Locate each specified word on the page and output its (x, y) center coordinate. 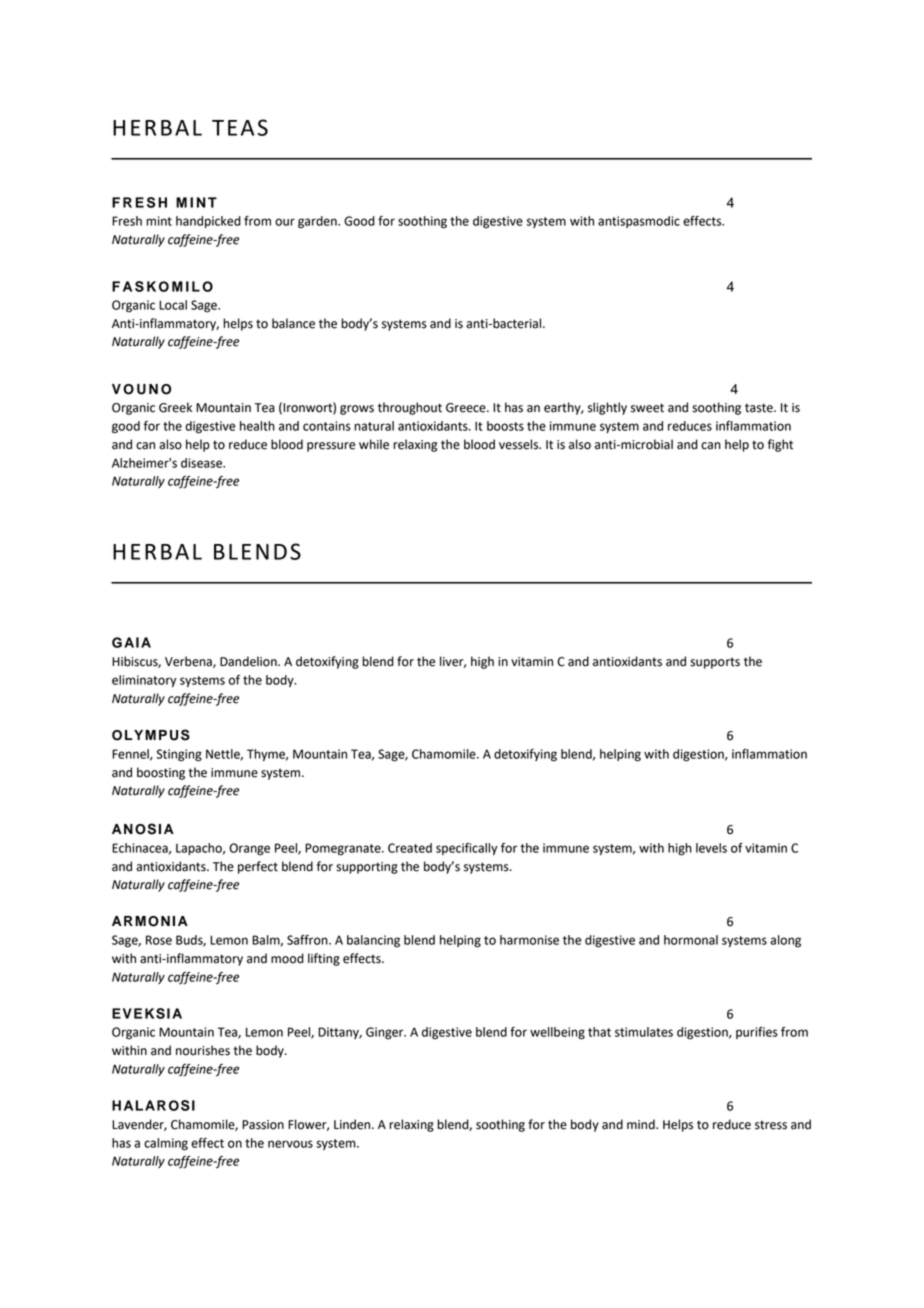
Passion (263, 1125)
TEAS (240, 127)
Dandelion (249, 661)
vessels (520, 444)
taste (760, 408)
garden (318, 222)
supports (715, 663)
